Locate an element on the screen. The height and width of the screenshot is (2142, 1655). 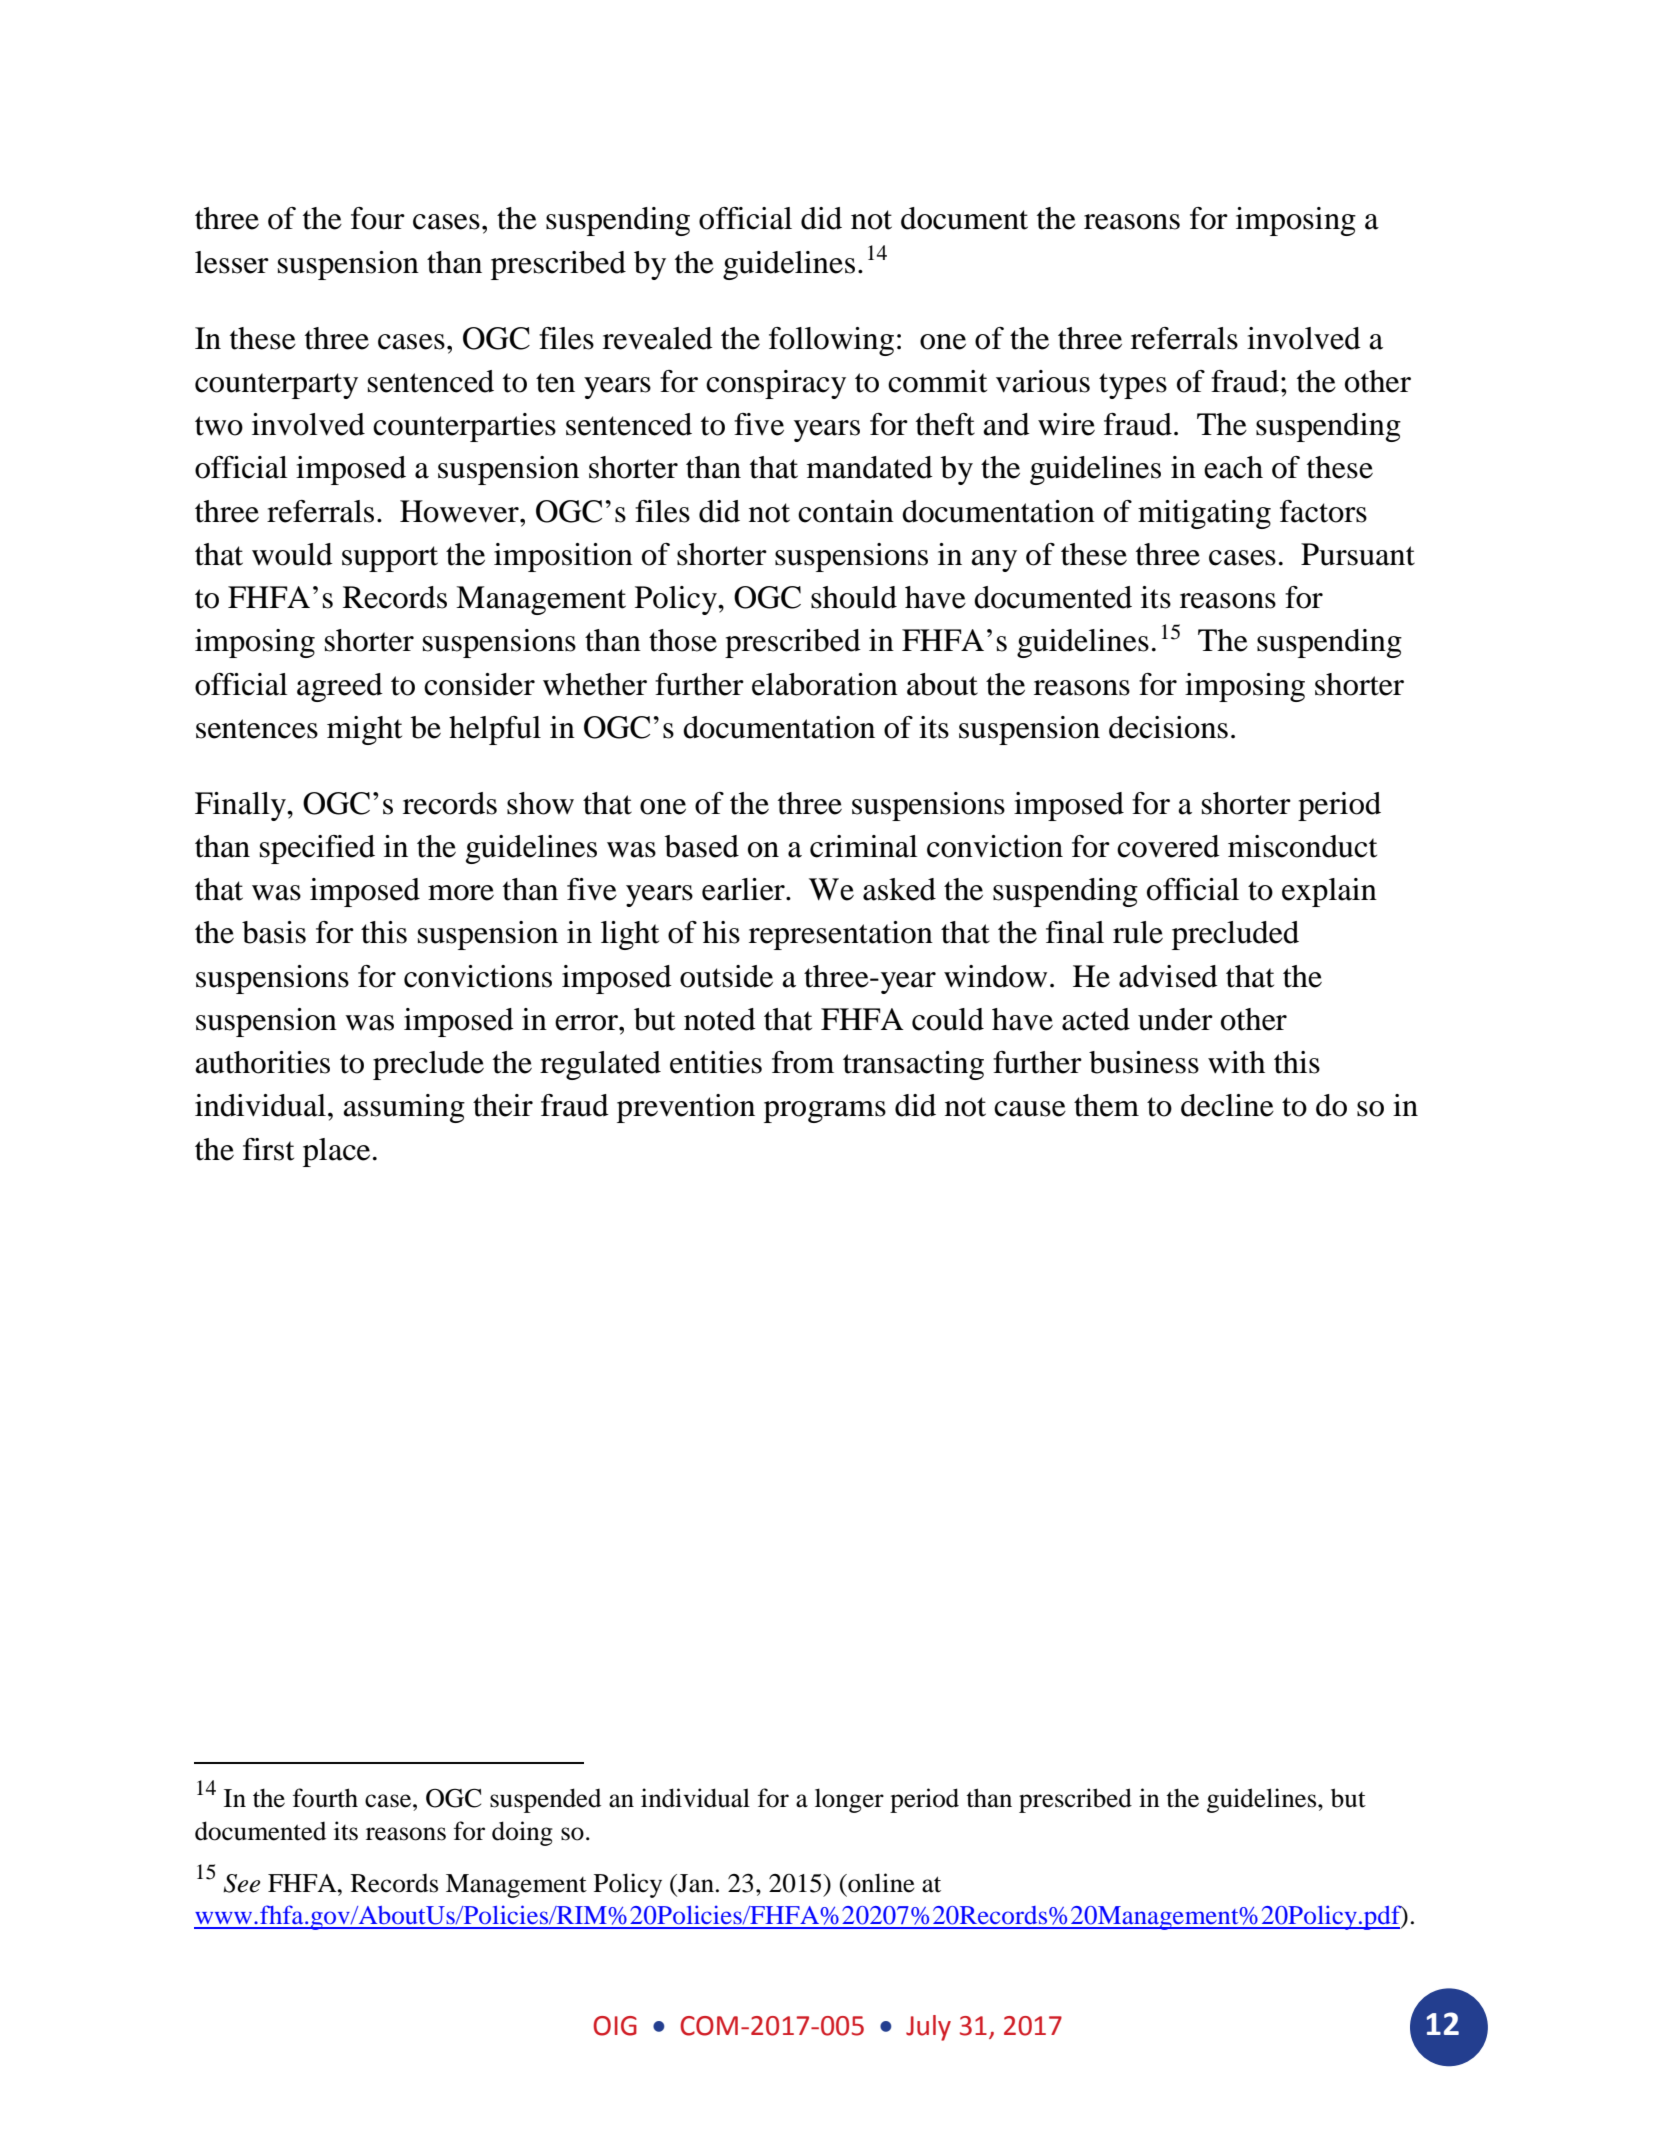
following is located at coordinates (831, 341).
